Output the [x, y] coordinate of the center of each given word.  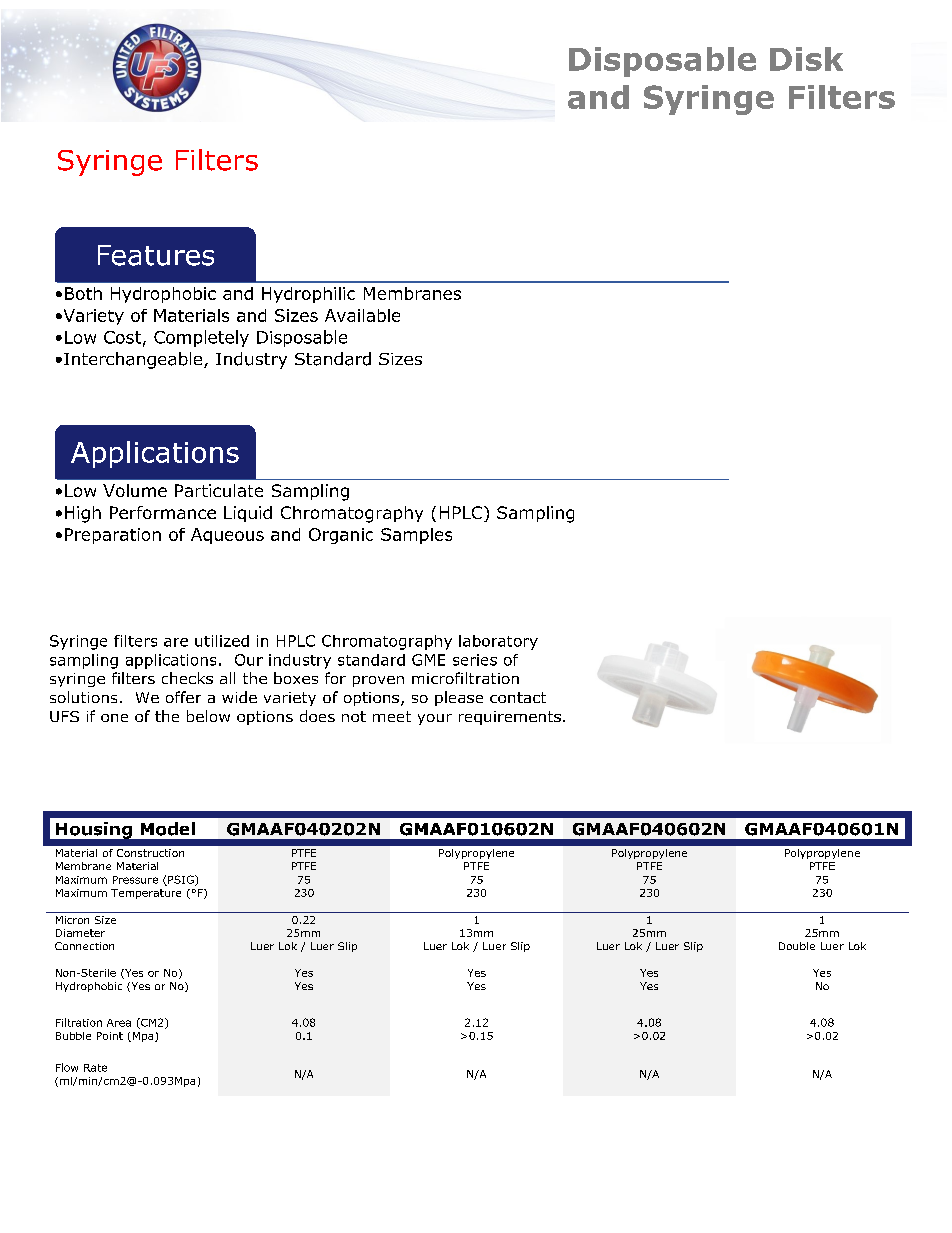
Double [797, 946]
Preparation [113, 536]
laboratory [498, 642]
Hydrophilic [308, 295]
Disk [806, 59]
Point [110, 1036]
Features [156, 255]
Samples [416, 536]
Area [119, 1023]
